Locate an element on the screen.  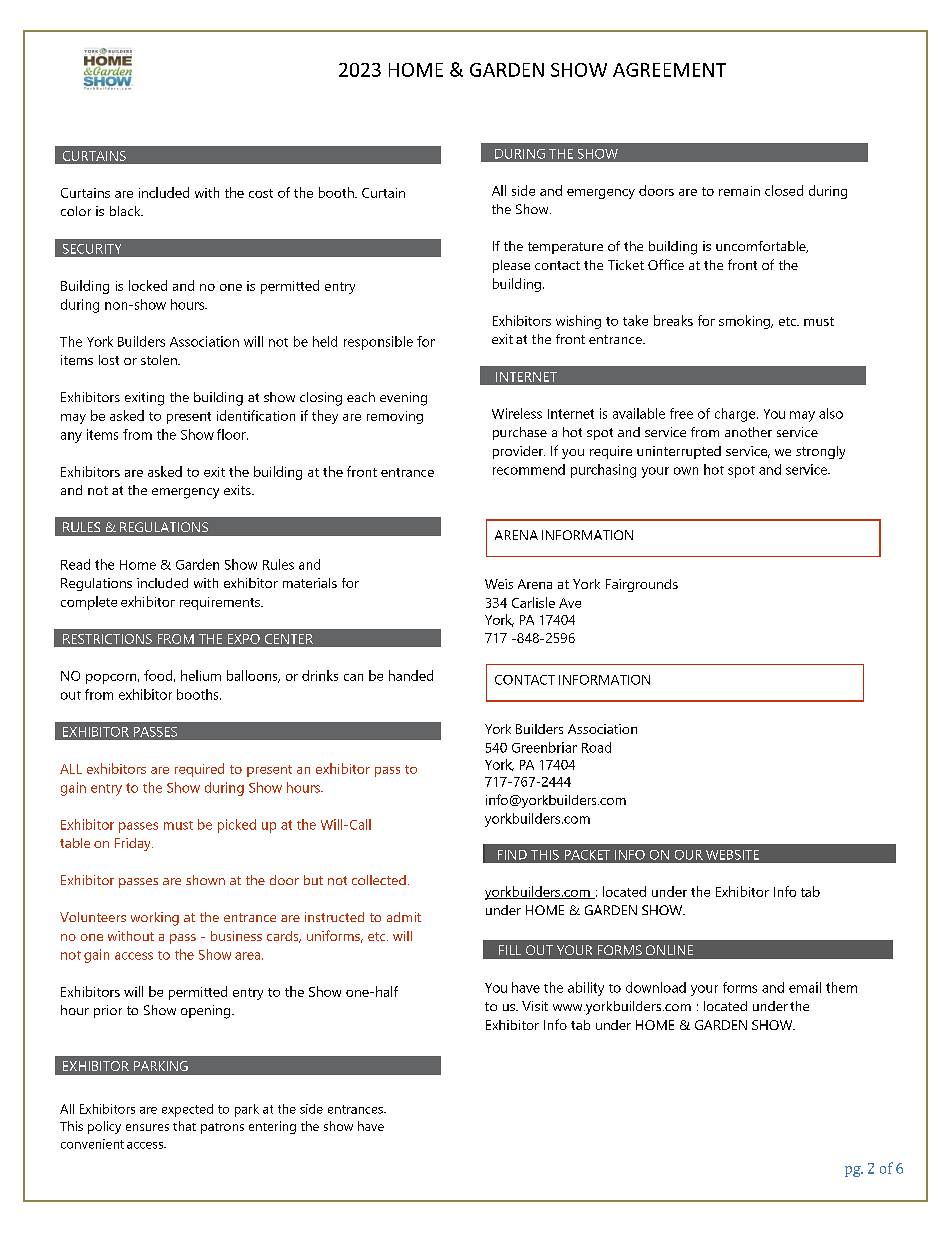
email is located at coordinates (805, 987).
